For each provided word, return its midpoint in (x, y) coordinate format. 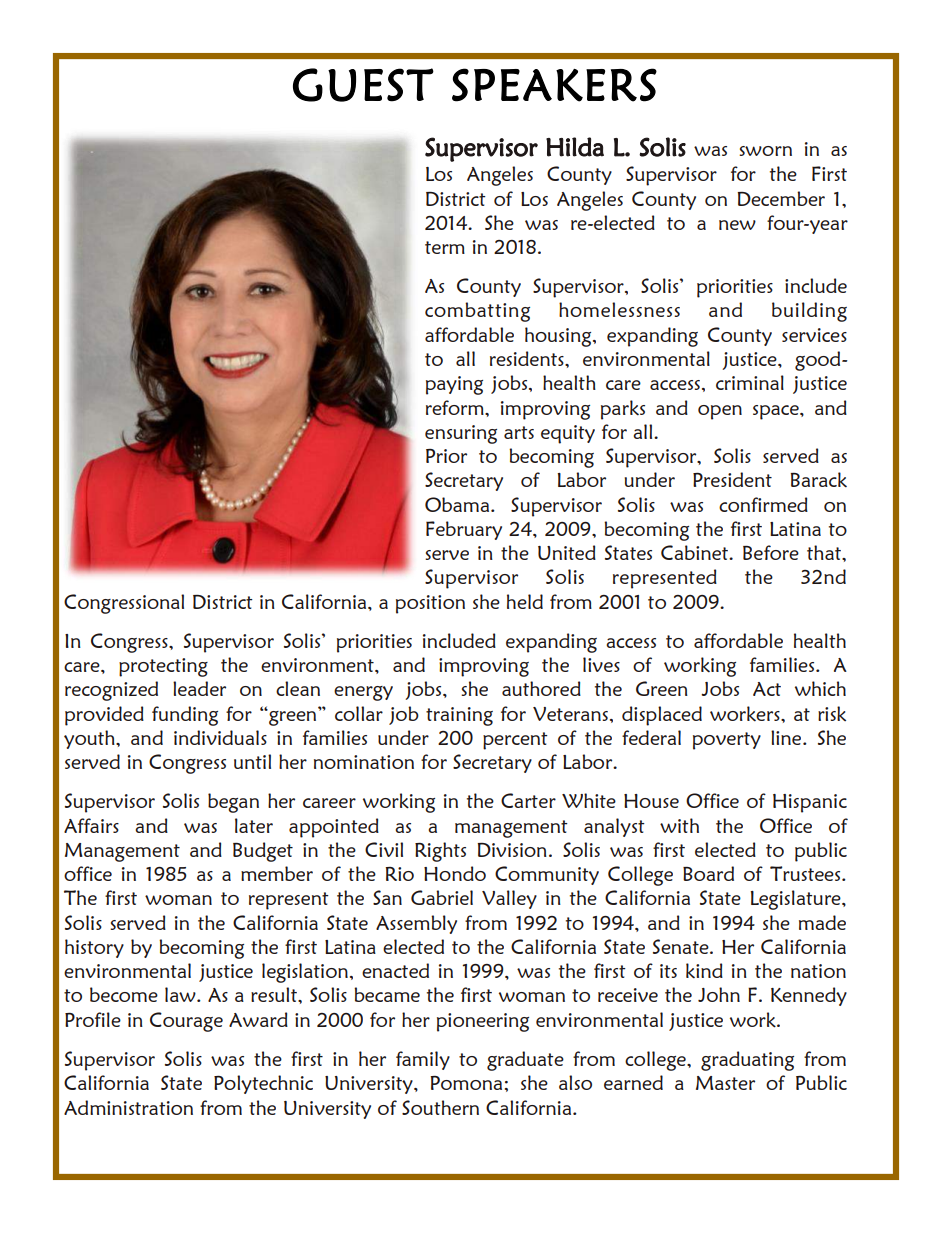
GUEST (363, 85)
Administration (128, 1107)
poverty (727, 741)
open (720, 412)
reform (456, 407)
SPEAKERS (554, 85)
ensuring (461, 434)
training (459, 716)
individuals (220, 737)
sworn (765, 151)
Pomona (466, 1083)
